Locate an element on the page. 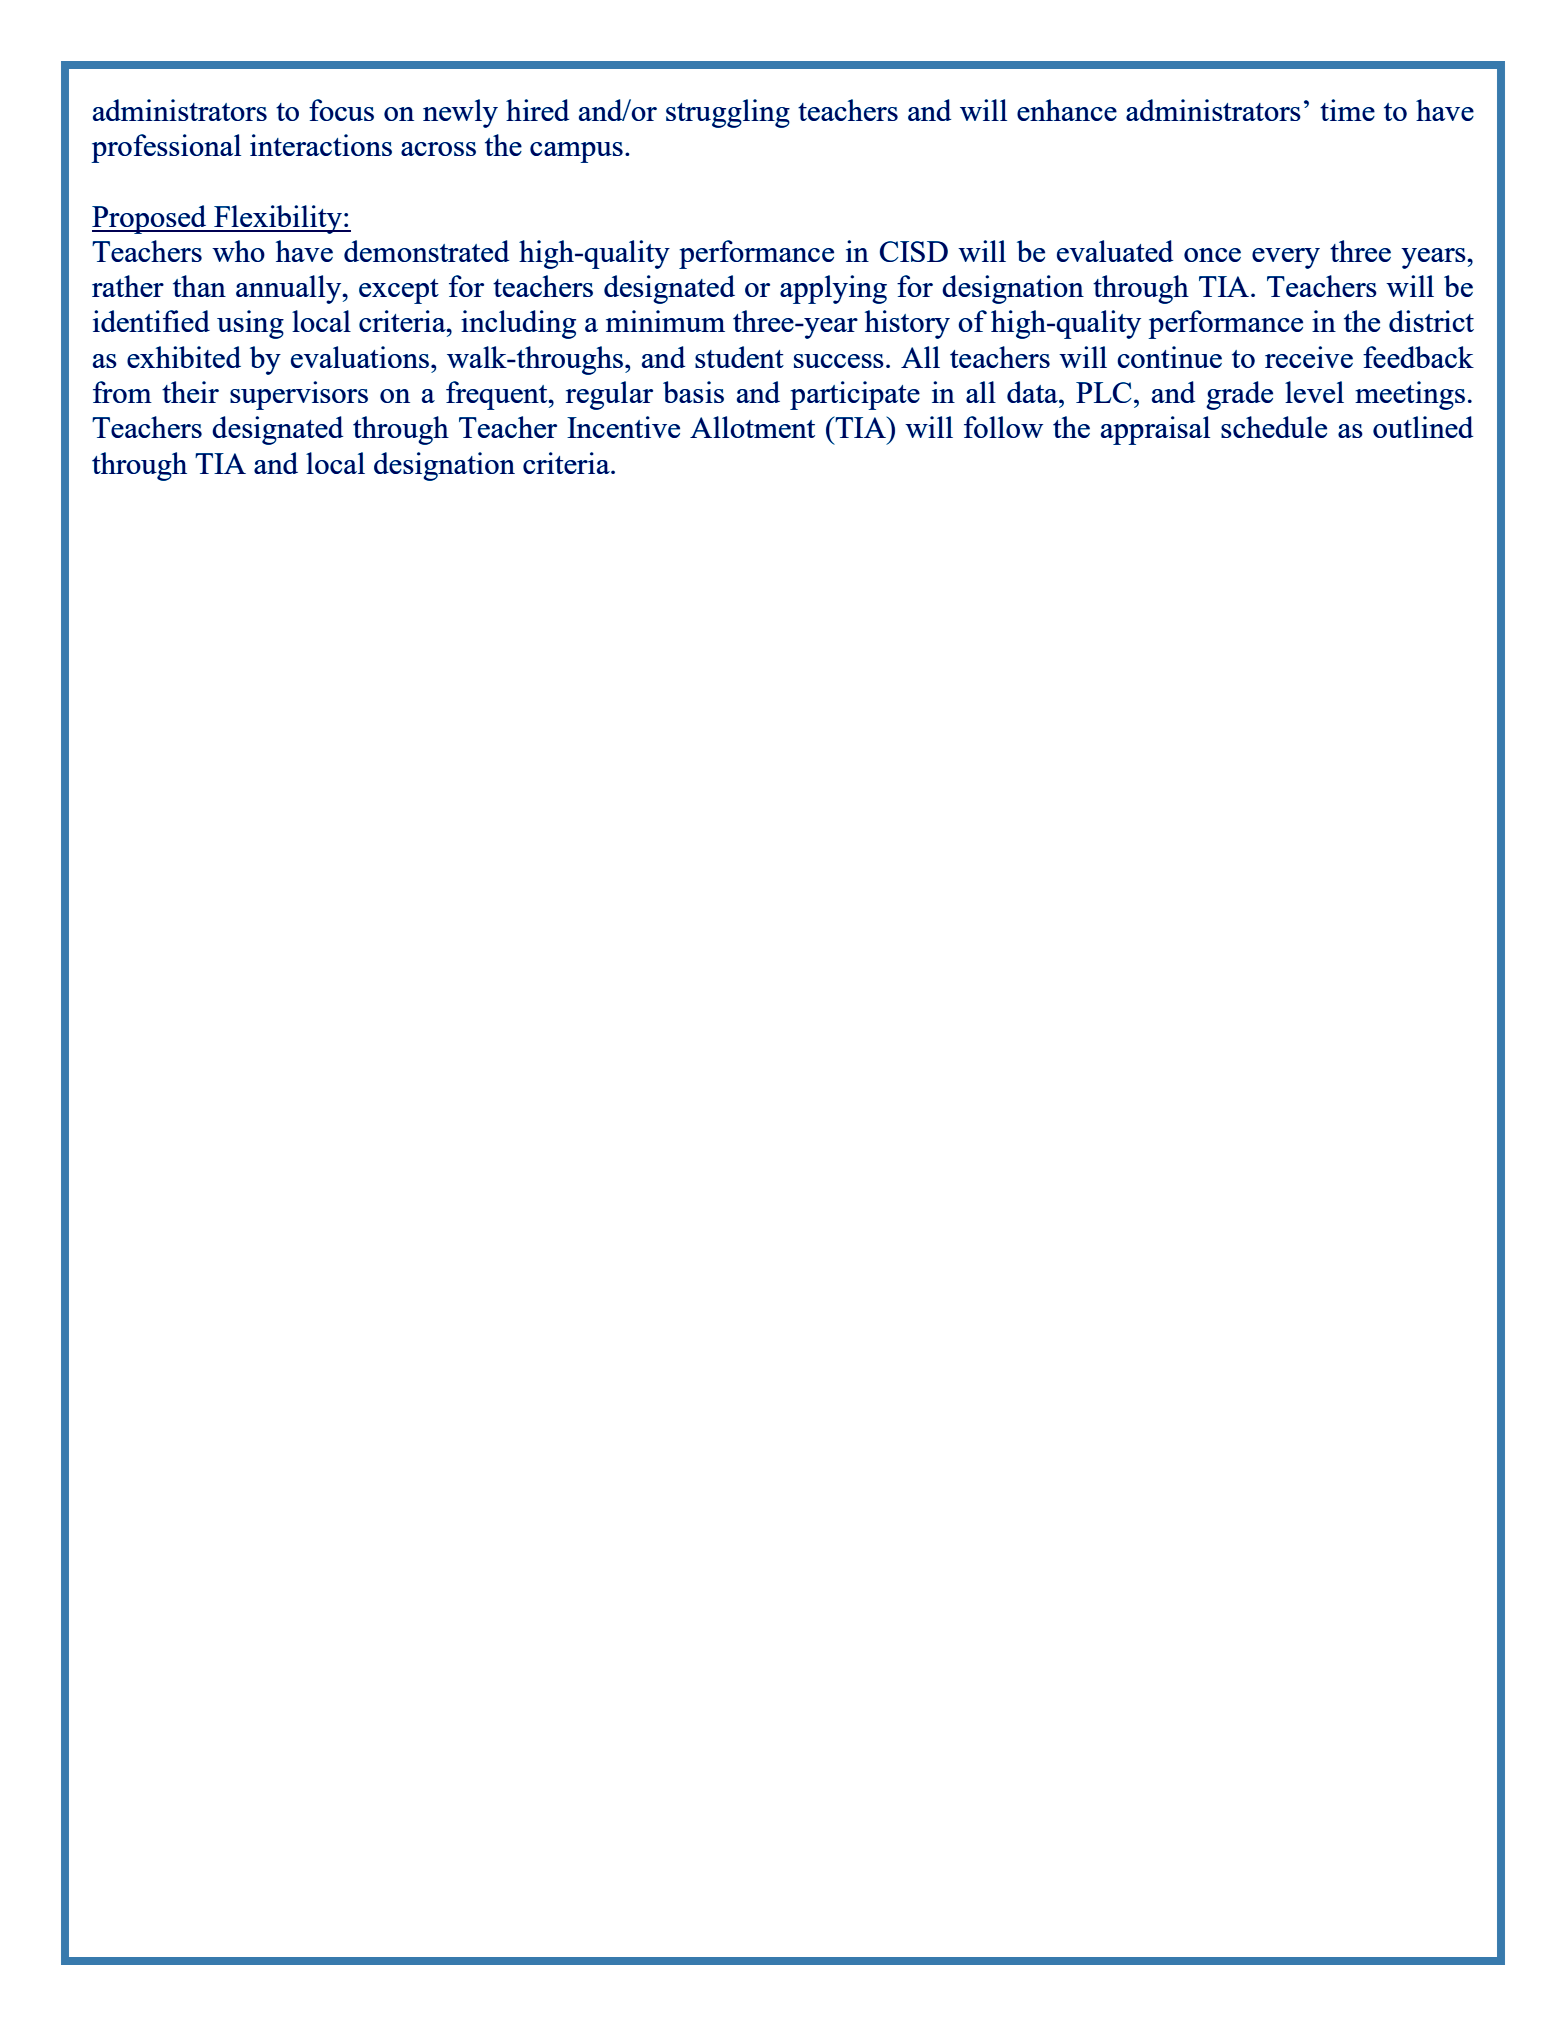 Image resolution: width=1566 pixels, height=2026 pixels. schedule is located at coordinates (1274, 427).
